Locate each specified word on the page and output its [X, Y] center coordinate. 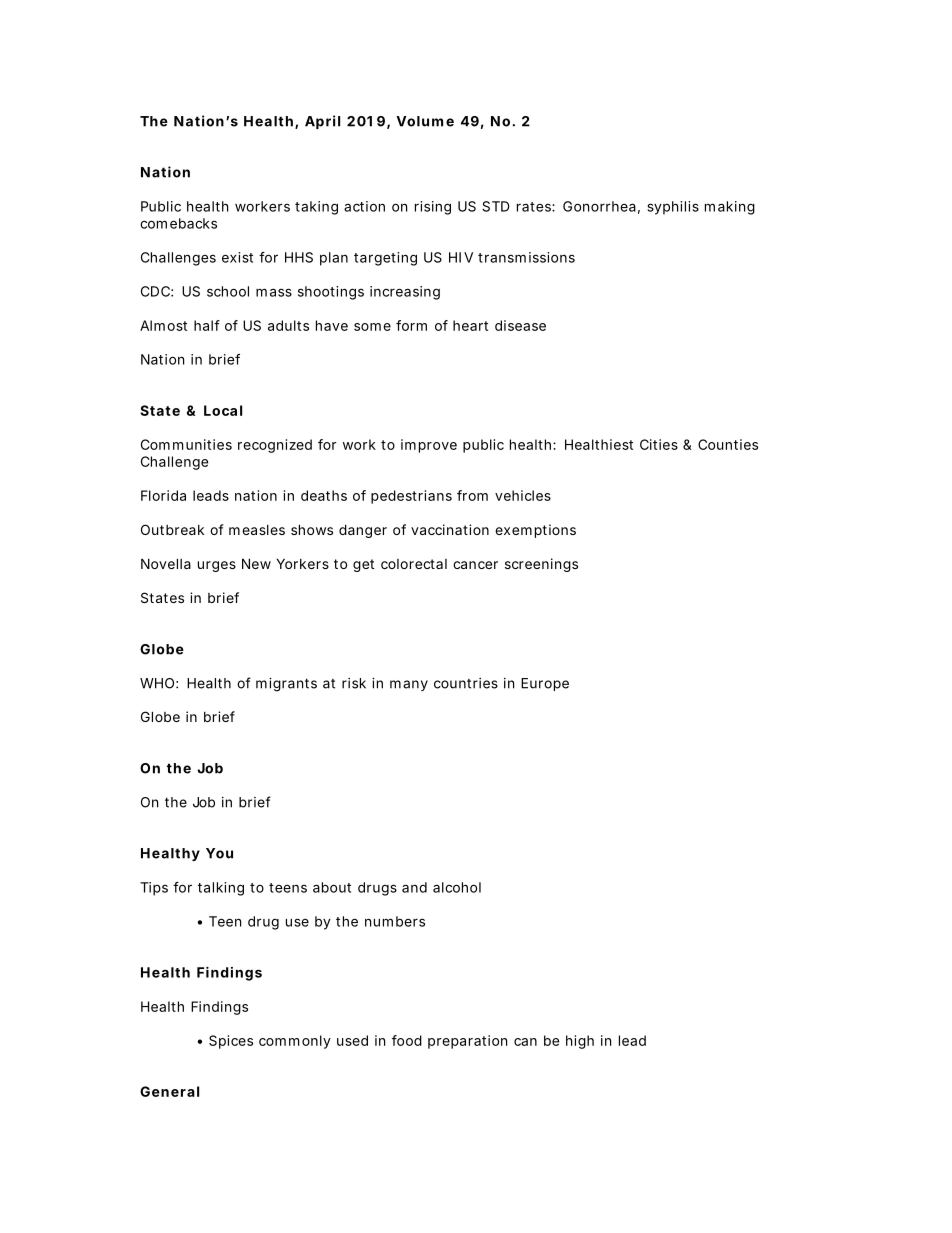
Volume [425, 121]
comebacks [178, 223]
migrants [286, 685]
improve [429, 446]
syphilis [673, 208]
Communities [186, 444]
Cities [659, 444]
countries [466, 683]
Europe [545, 684]
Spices [231, 1042]
